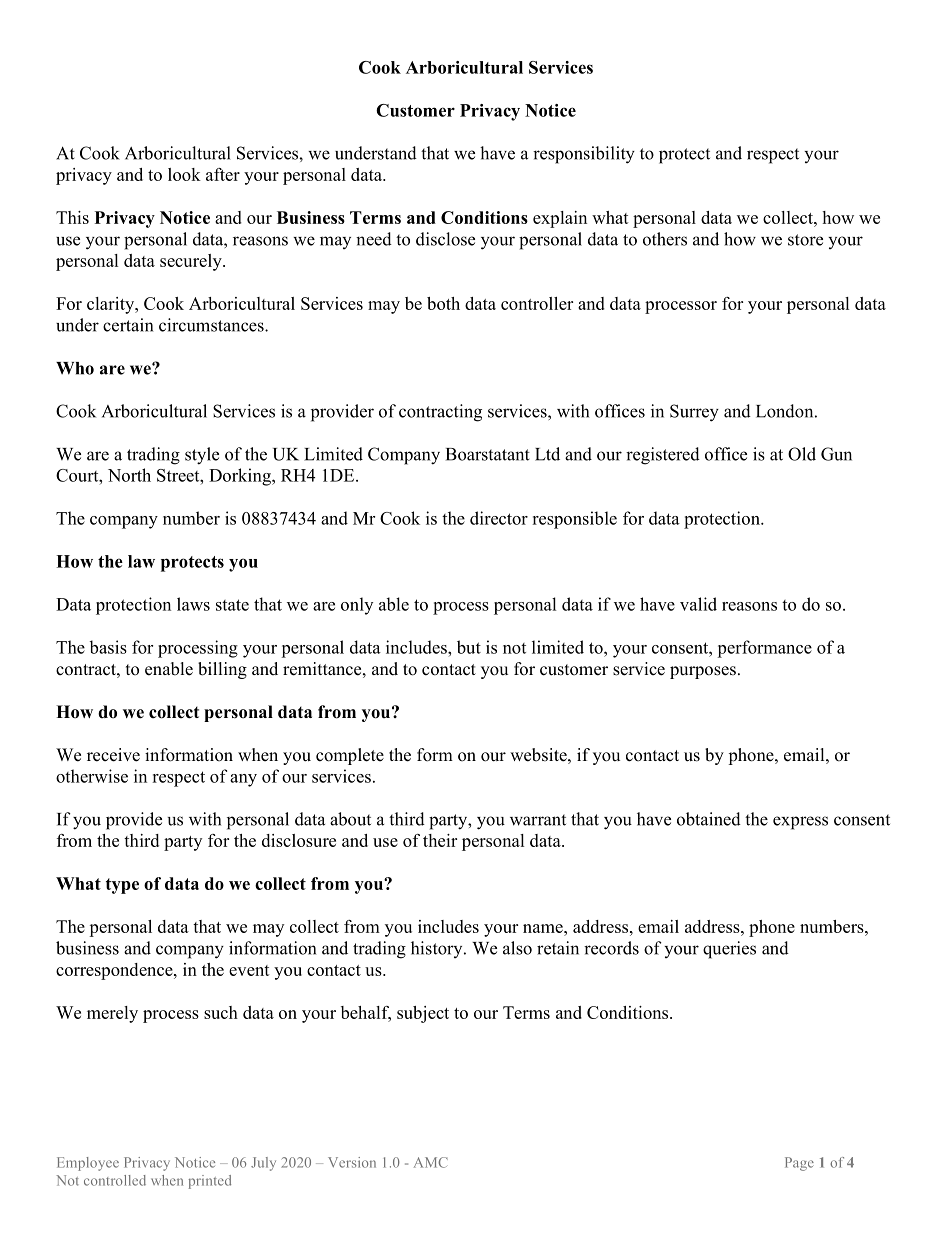 This image has width=952, height=1233. I want to click on Page, so click(799, 1164).
